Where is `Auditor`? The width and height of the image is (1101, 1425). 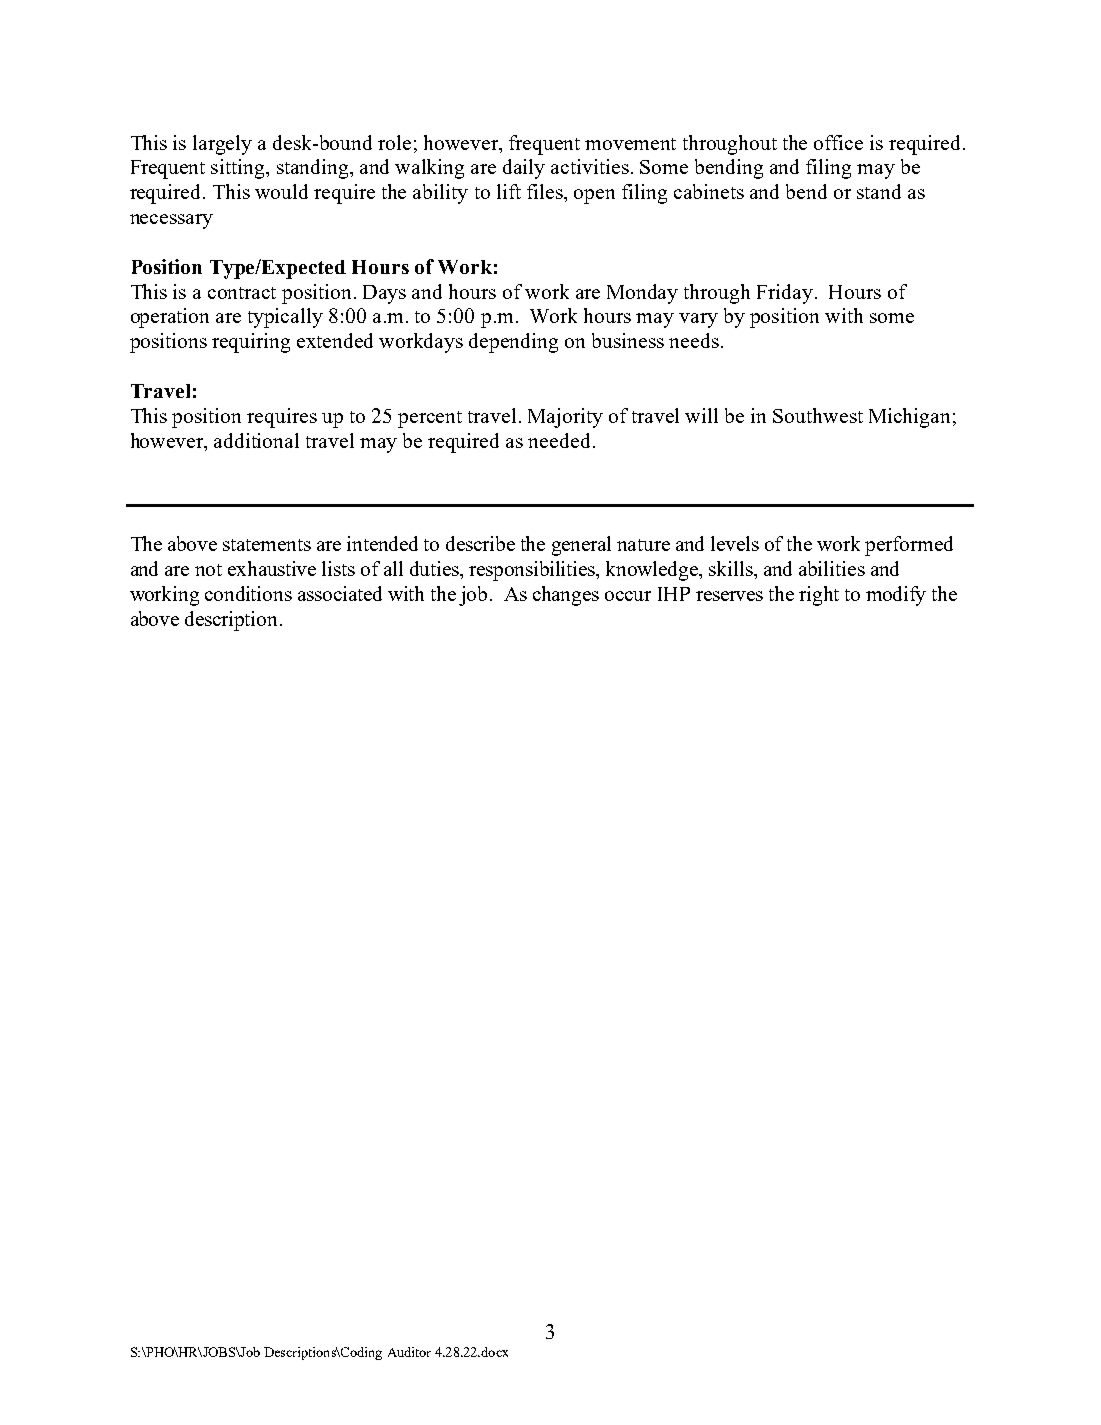
Auditor is located at coordinates (409, 1352).
